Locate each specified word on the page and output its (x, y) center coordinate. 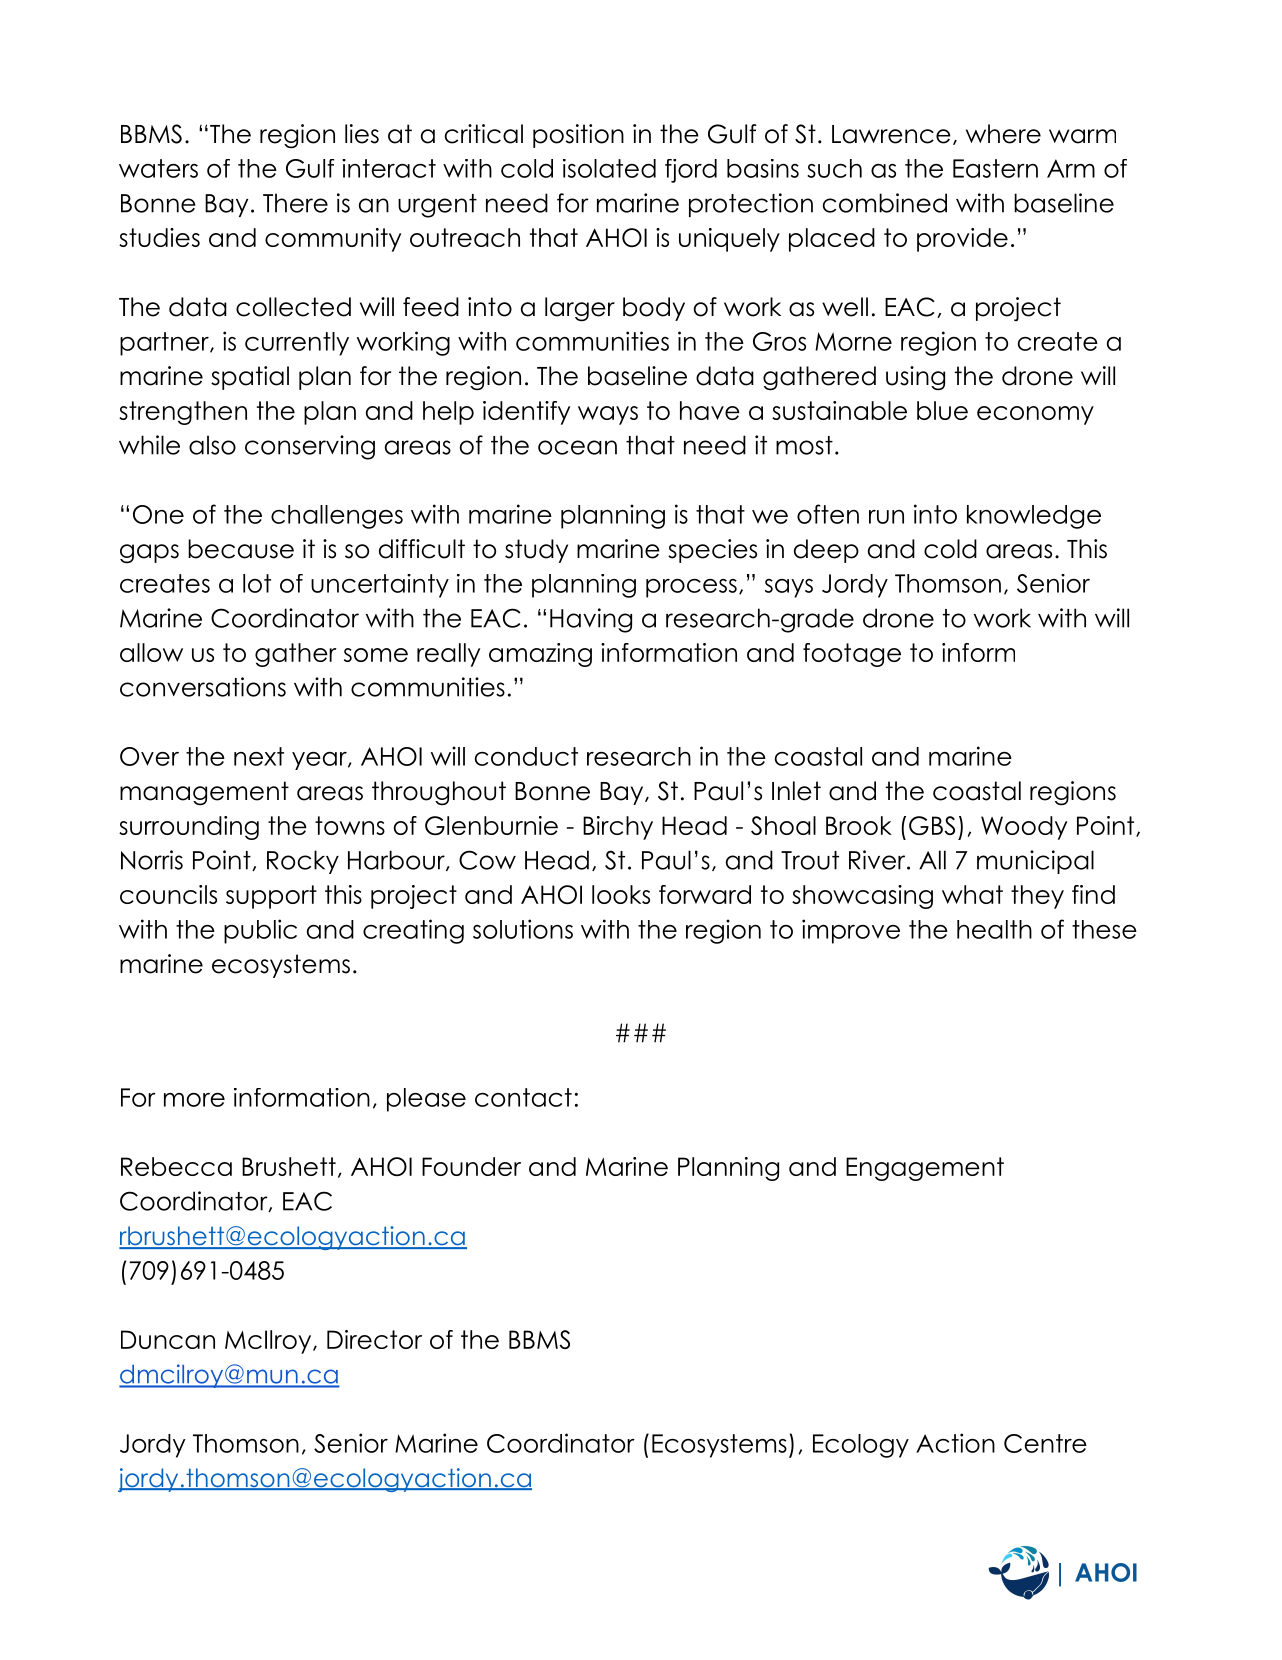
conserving (310, 447)
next (259, 756)
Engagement (925, 1169)
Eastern (995, 168)
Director (374, 1339)
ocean (577, 447)
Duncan (168, 1339)
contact (523, 1097)
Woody (1024, 828)
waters (158, 168)
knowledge (1034, 517)
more (194, 1100)
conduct (526, 756)
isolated (609, 168)
